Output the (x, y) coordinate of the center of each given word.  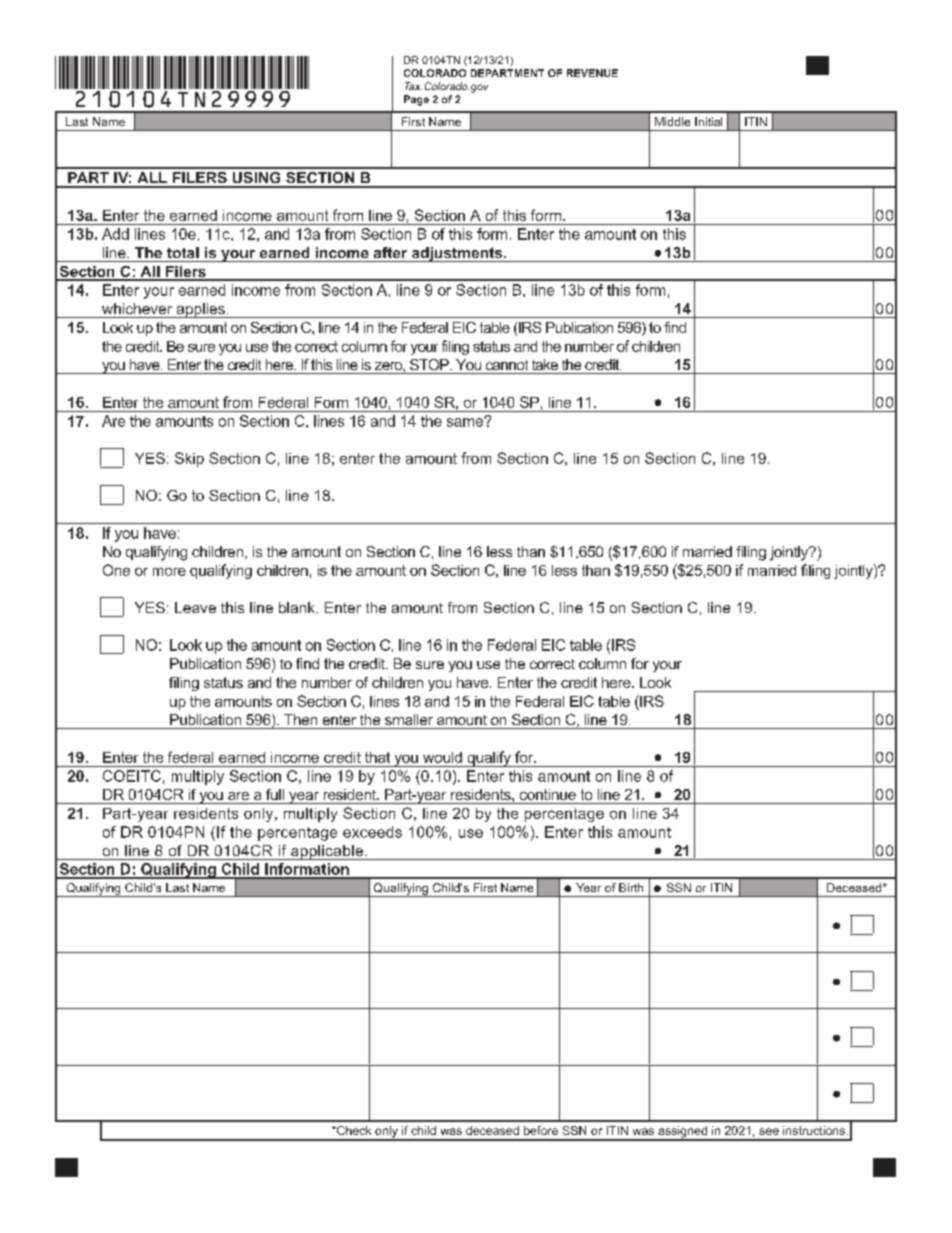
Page (416, 100)
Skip (189, 459)
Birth (631, 887)
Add (115, 234)
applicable (327, 852)
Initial (708, 121)
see (769, 1131)
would (442, 757)
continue (548, 794)
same (466, 422)
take (545, 364)
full (275, 794)
